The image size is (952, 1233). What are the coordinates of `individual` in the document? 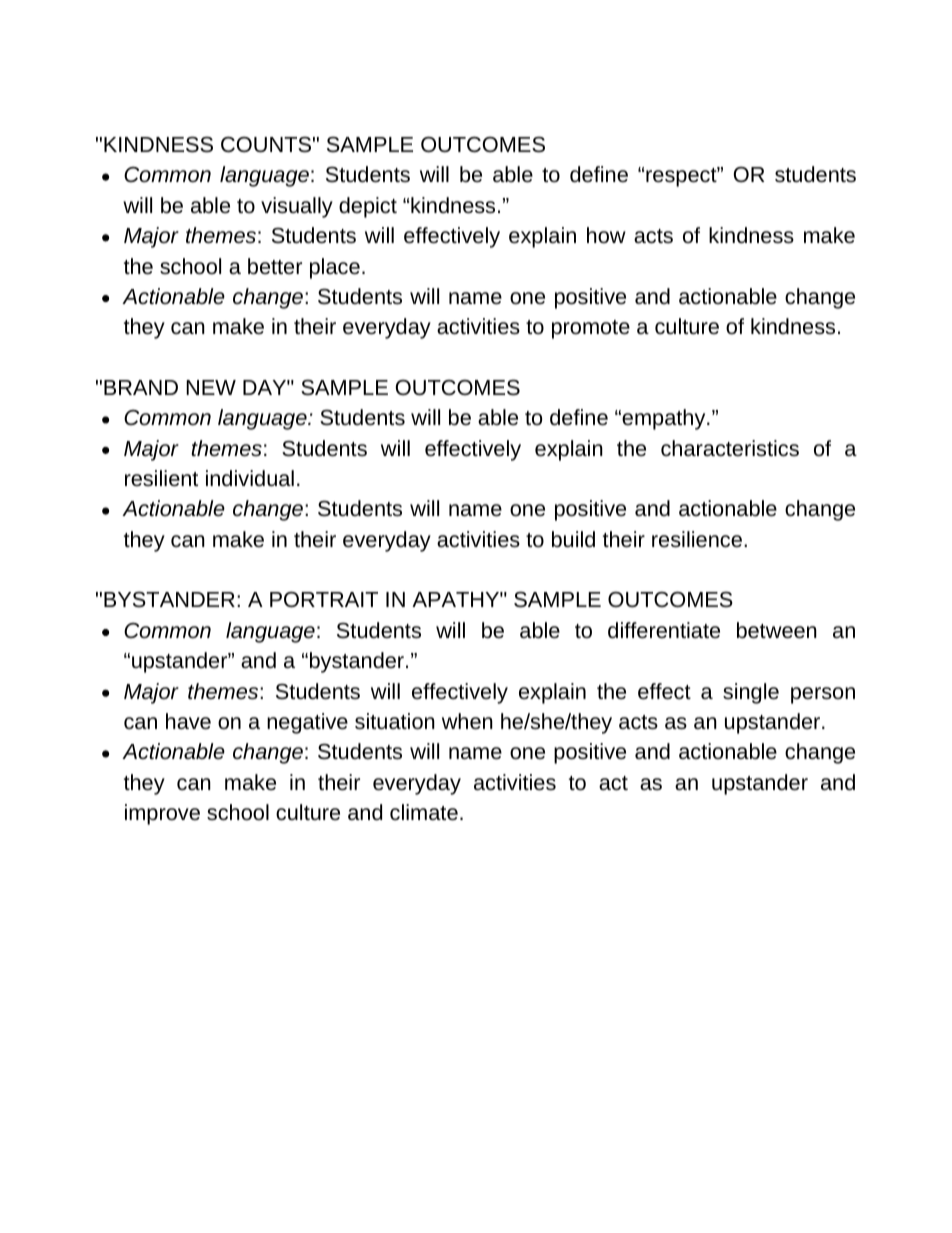 It's located at (250, 478).
